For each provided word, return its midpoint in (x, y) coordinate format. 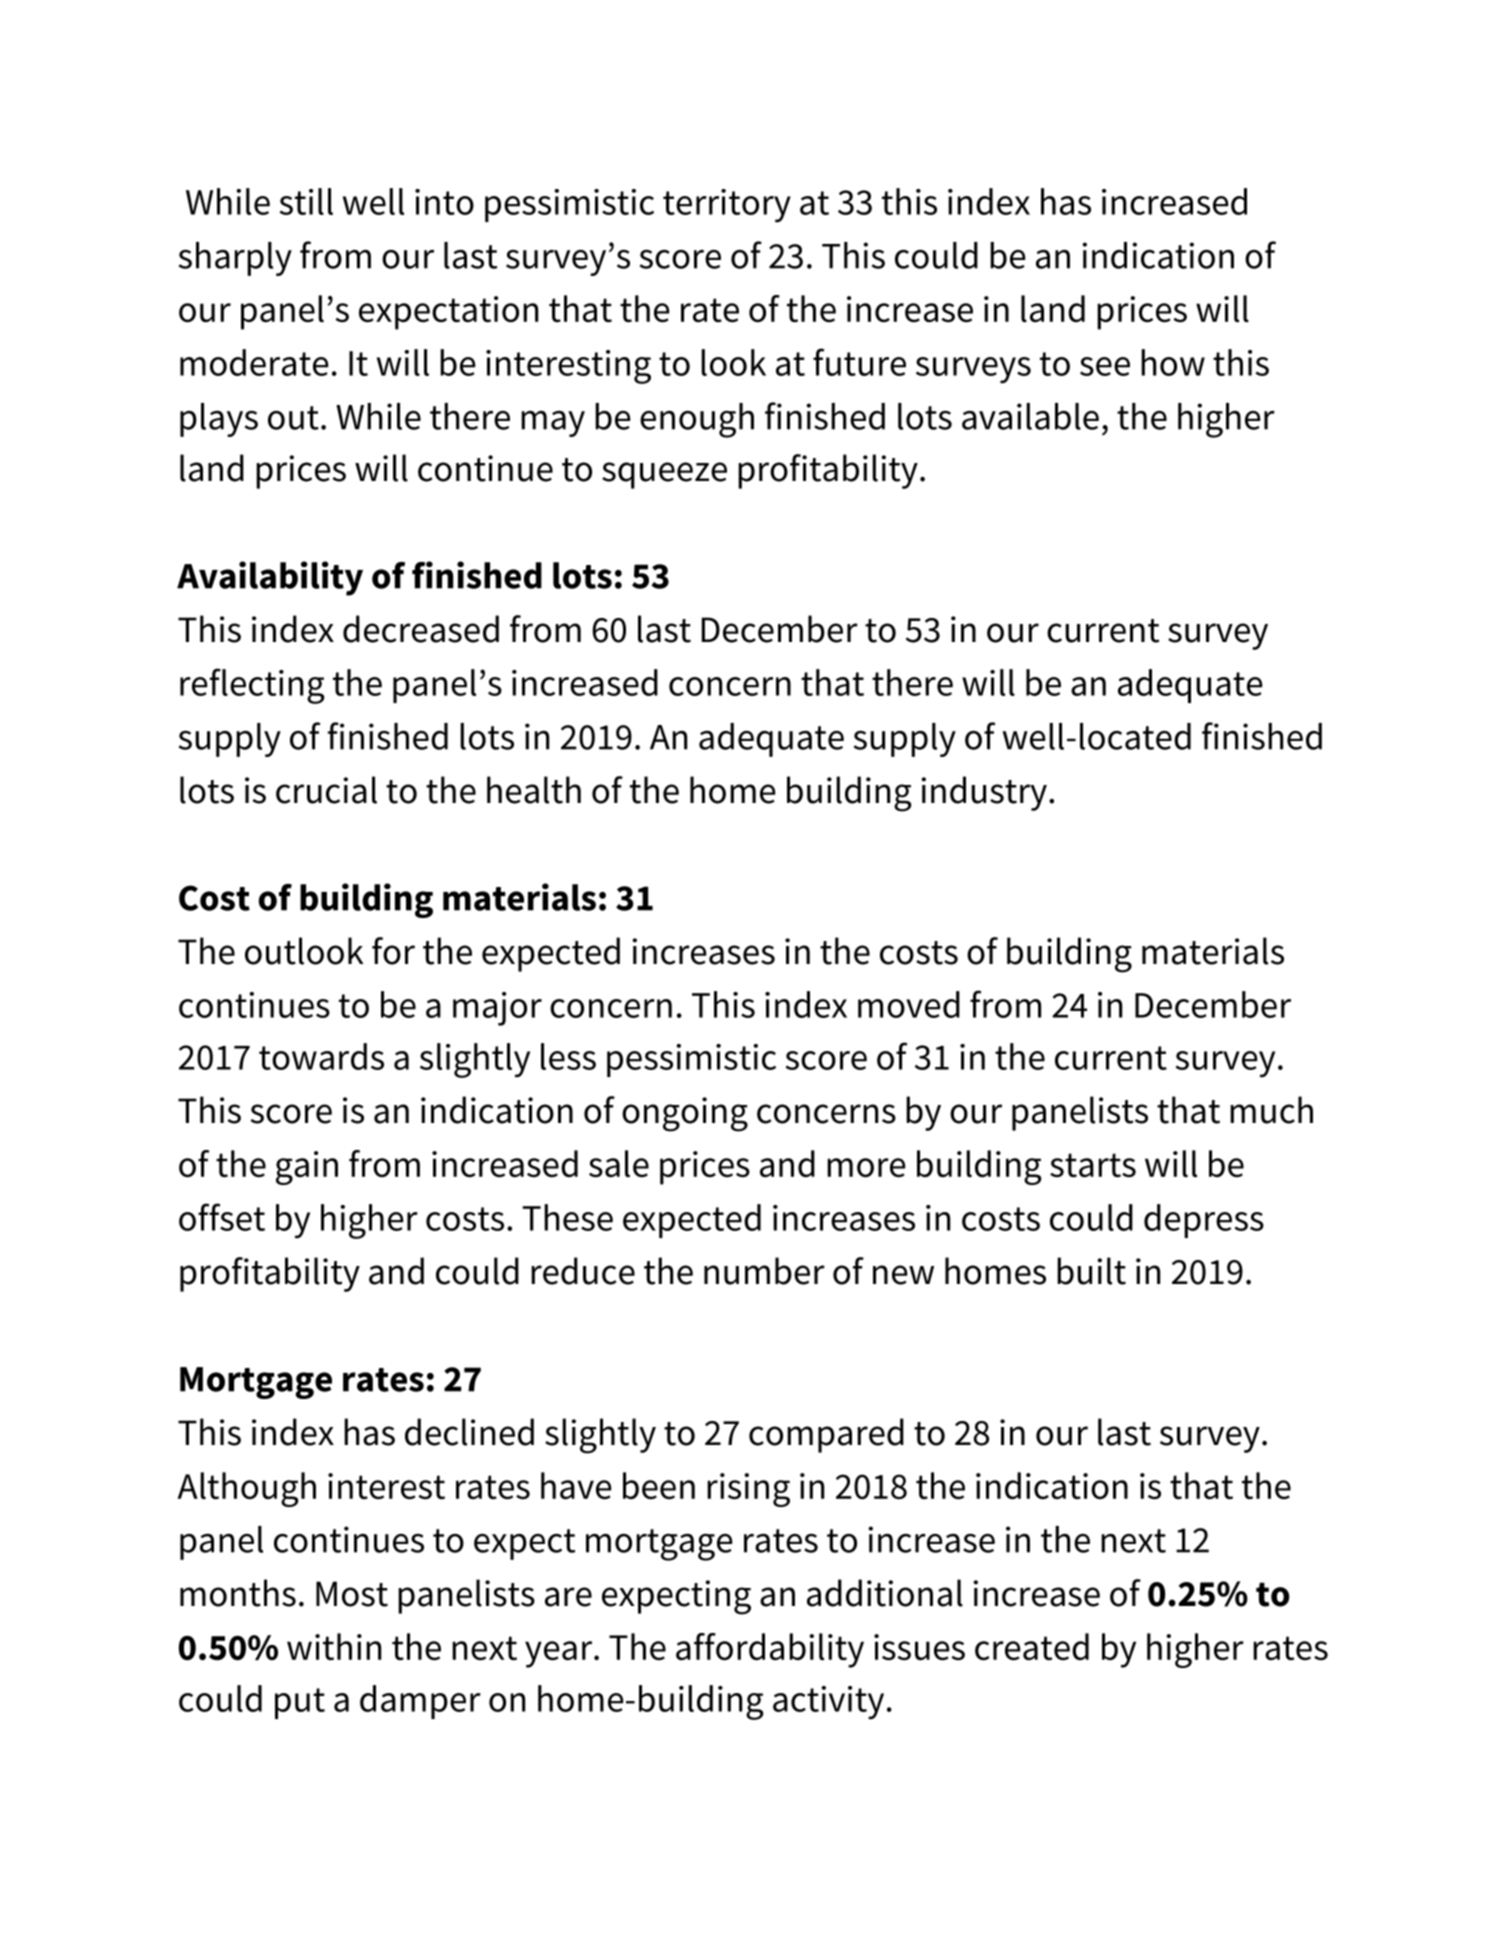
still (306, 201)
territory (727, 206)
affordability (770, 1650)
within (334, 1646)
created (1032, 1646)
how (1173, 362)
